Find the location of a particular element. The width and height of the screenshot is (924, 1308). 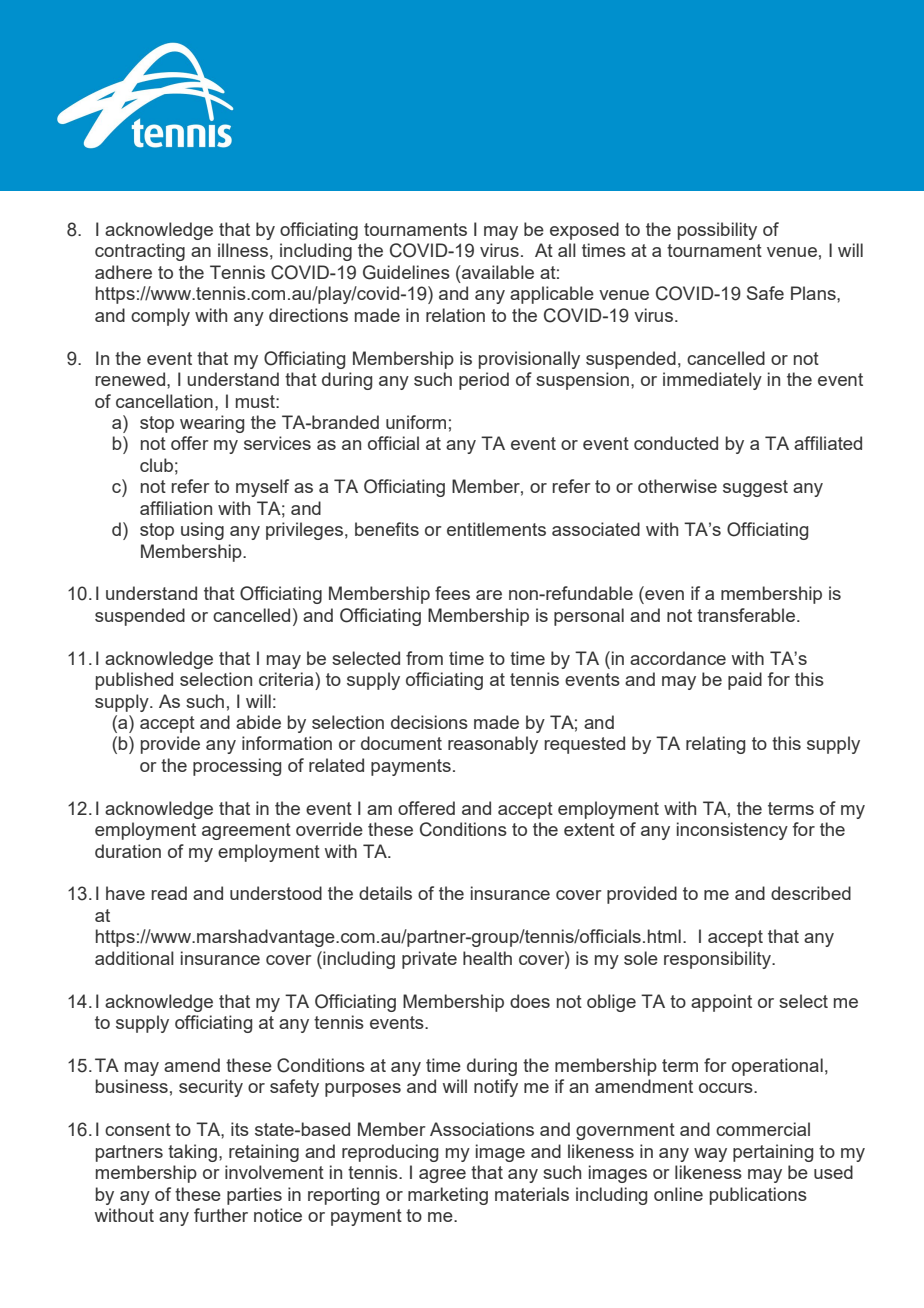

transferable is located at coordinates (746, 615).
